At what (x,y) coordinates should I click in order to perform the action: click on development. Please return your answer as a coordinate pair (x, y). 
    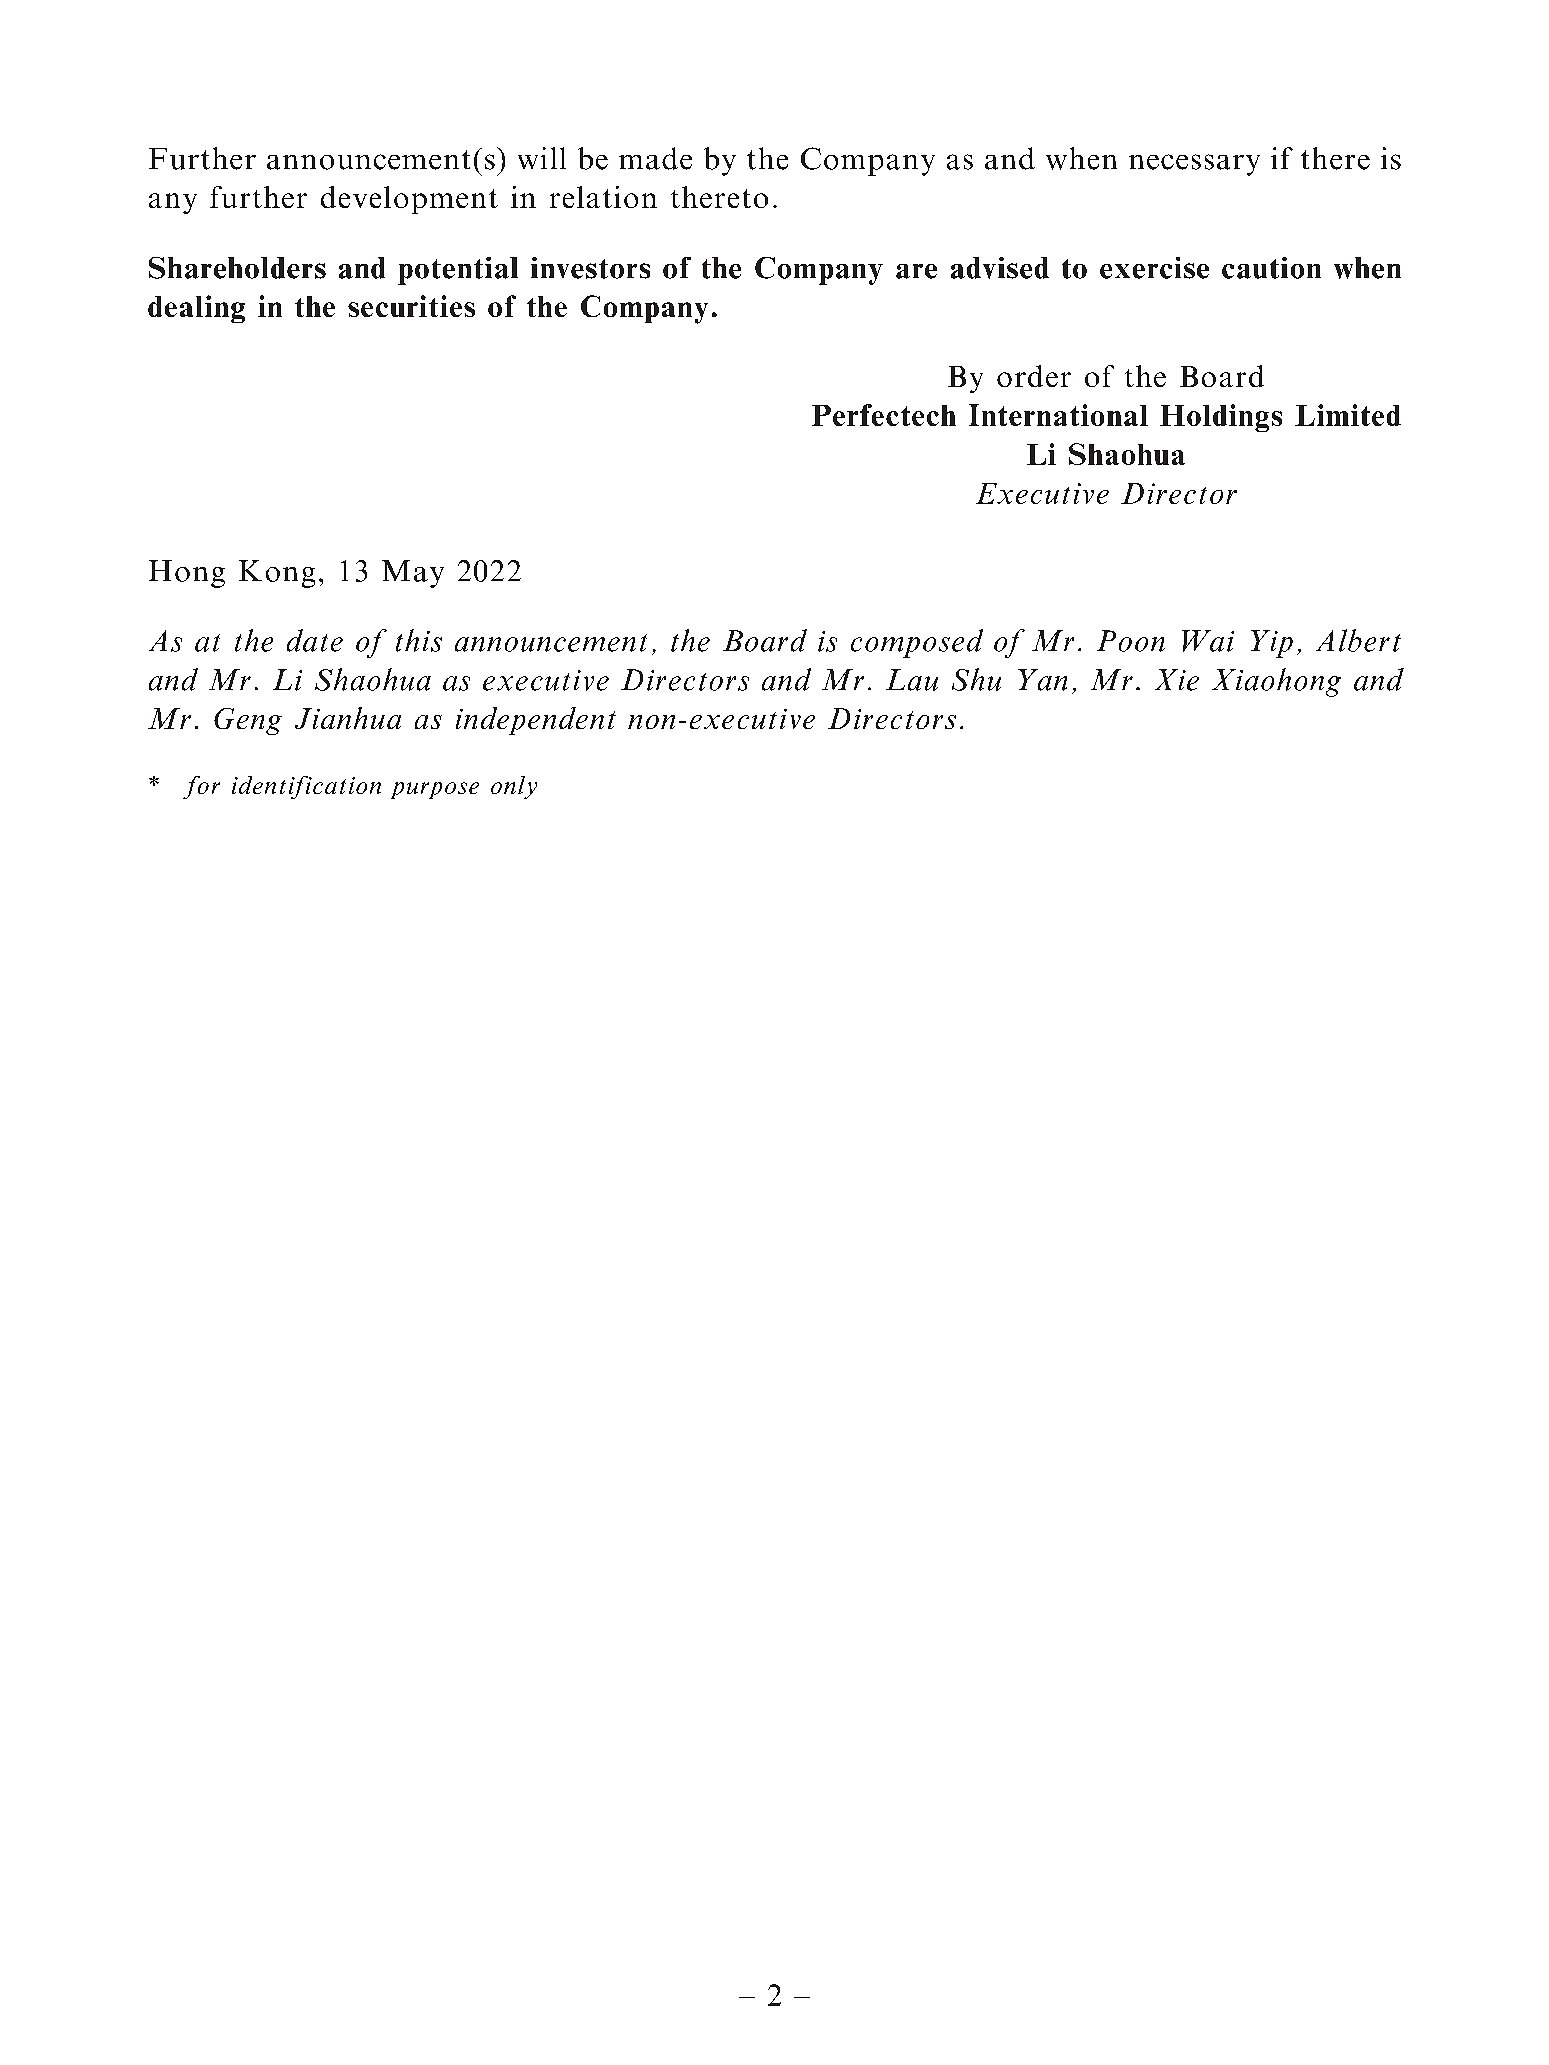
    Looking at the image, I should click on (409, 200).
